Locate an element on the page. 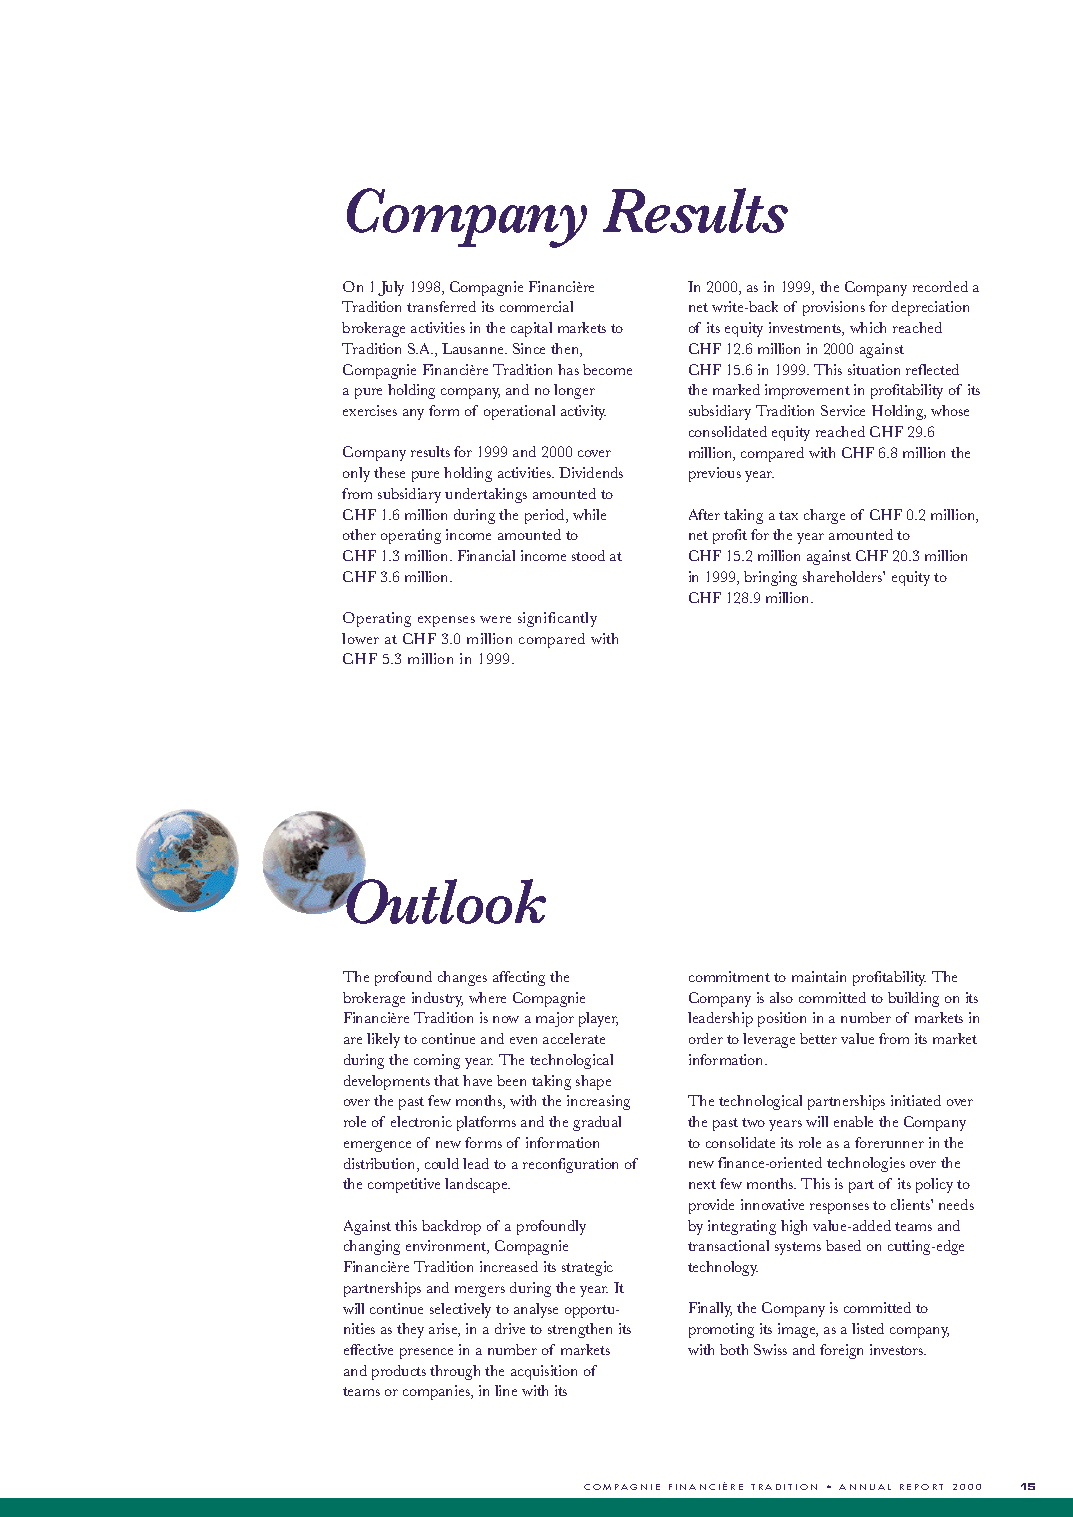  become is located at coordinates (607, 369).
